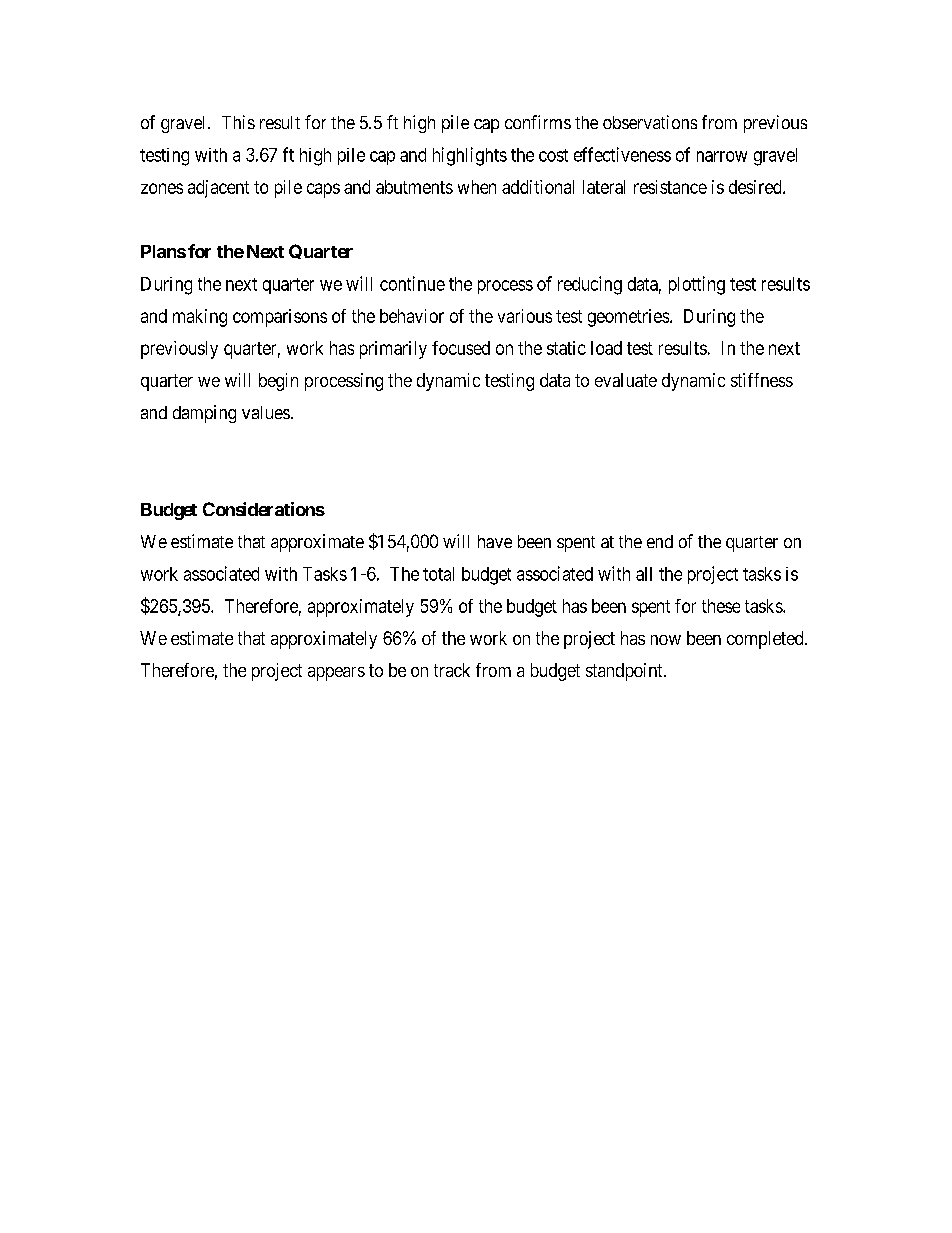 Image resolution: width=952 pixels, height=1233 pixels. What do you see at coordinates (722, 156) in the document?
I see `narrow` at bounding box center [722, 156].
